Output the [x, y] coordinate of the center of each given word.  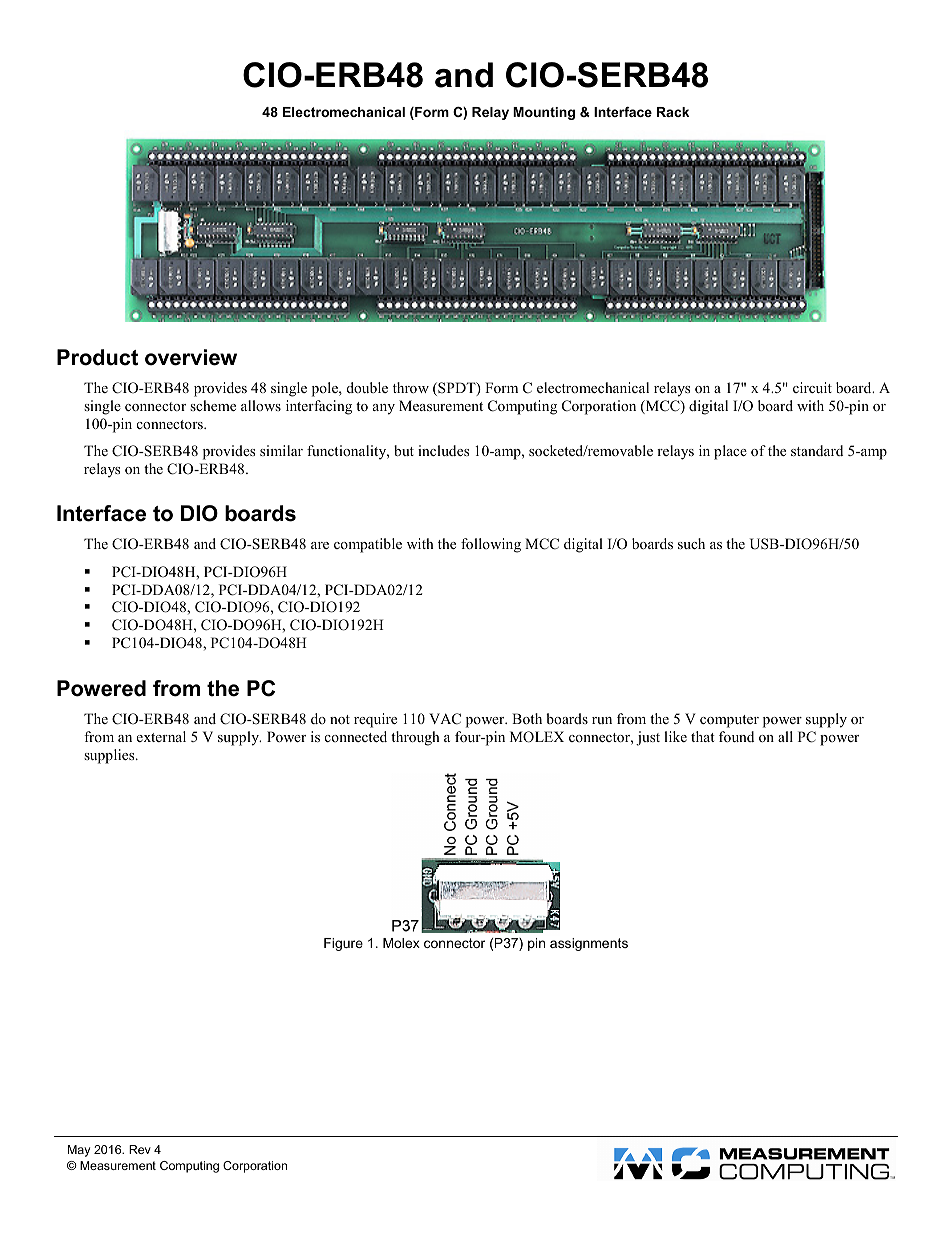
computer [729, 721]
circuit [812, 387]
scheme [213, 405]
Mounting [544, 113]
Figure [343, 944]
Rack [673, 112]
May [79, 1151]
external [161, 736]
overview [191, 357]
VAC [445, 719]
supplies [110, 756]
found [736, 736]
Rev [140, 1149]
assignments [589, 944]
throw [411, 387]
